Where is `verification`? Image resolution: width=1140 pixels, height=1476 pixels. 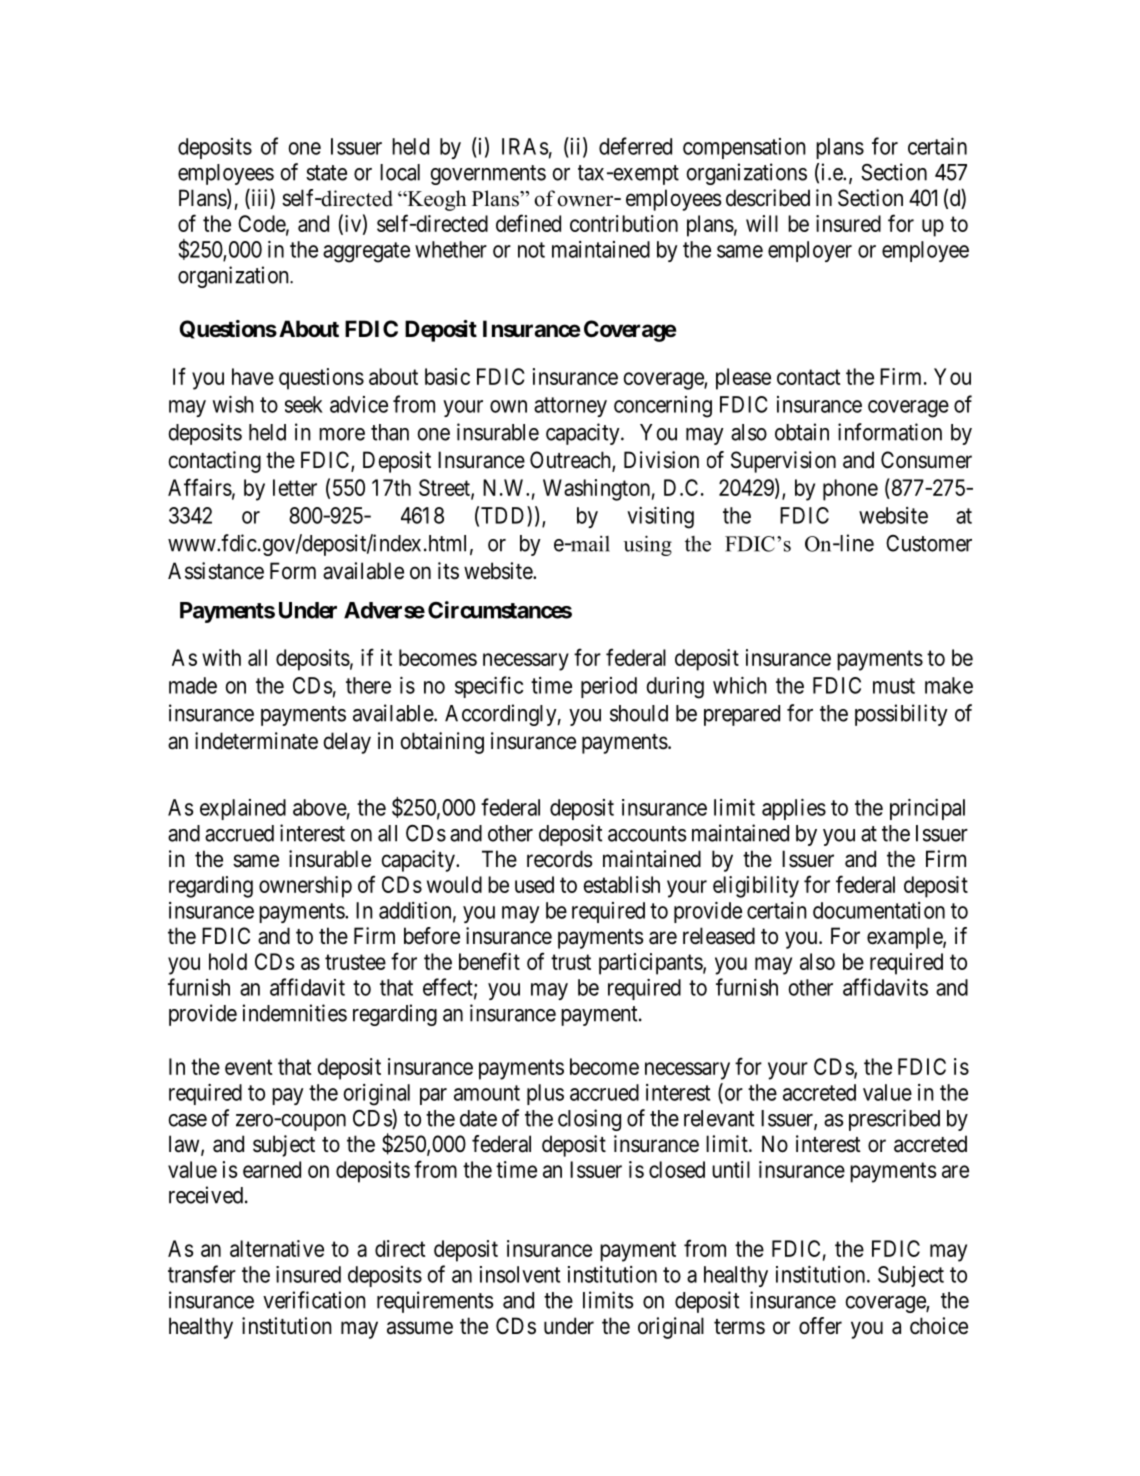 verification is located at coordinates (314, 1300).
